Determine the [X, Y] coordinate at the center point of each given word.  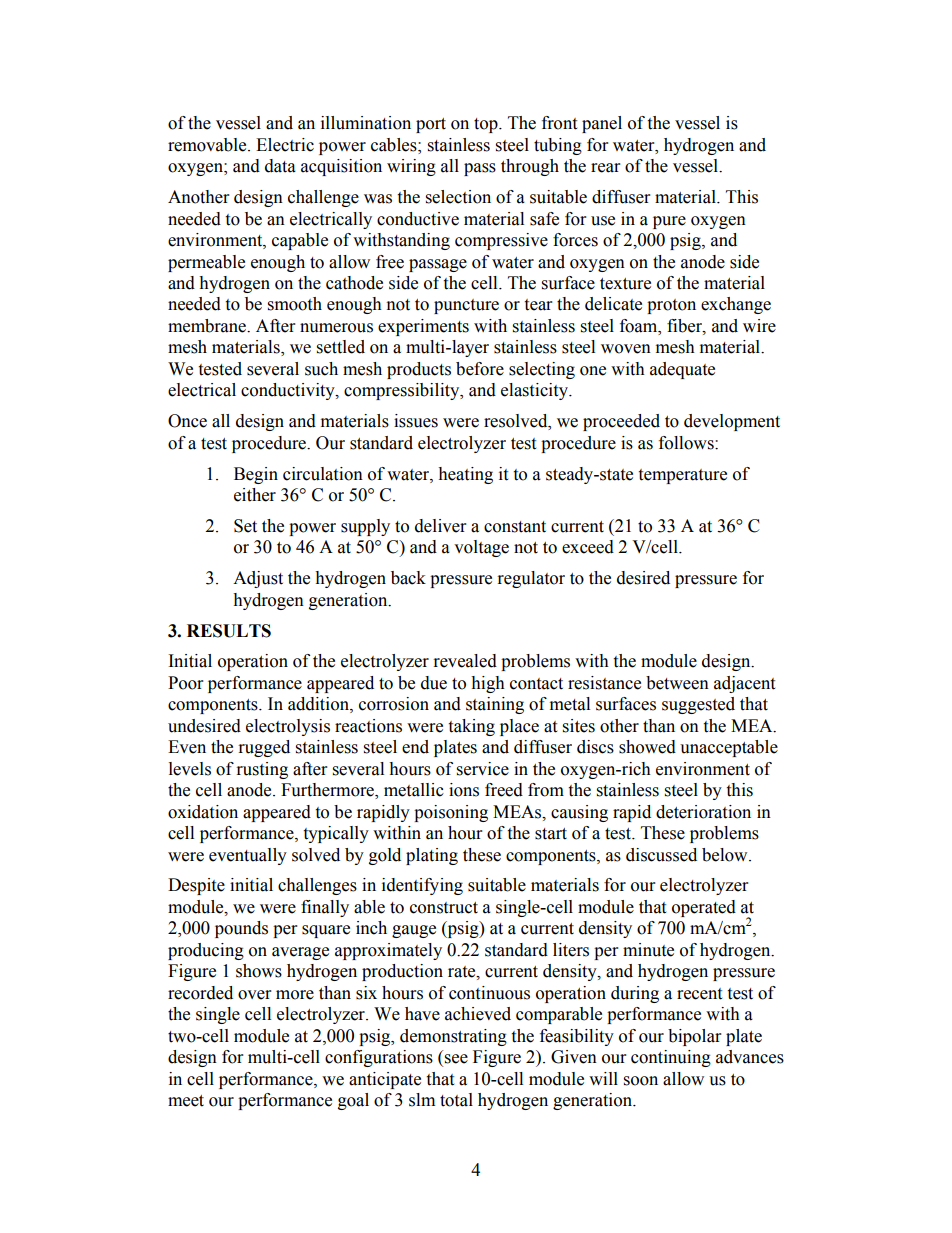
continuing [671, 1058]
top [487, 125]
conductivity [289, 391]
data [280, 166]
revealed [465, 661]
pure [669, 222]
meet [186, 1101]
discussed [661, 855]
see [456, 1059]
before [480, 369]
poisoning [451, 813]
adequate [682, 370]
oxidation [203, 812]
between [677, 683]
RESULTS [229, 631]
